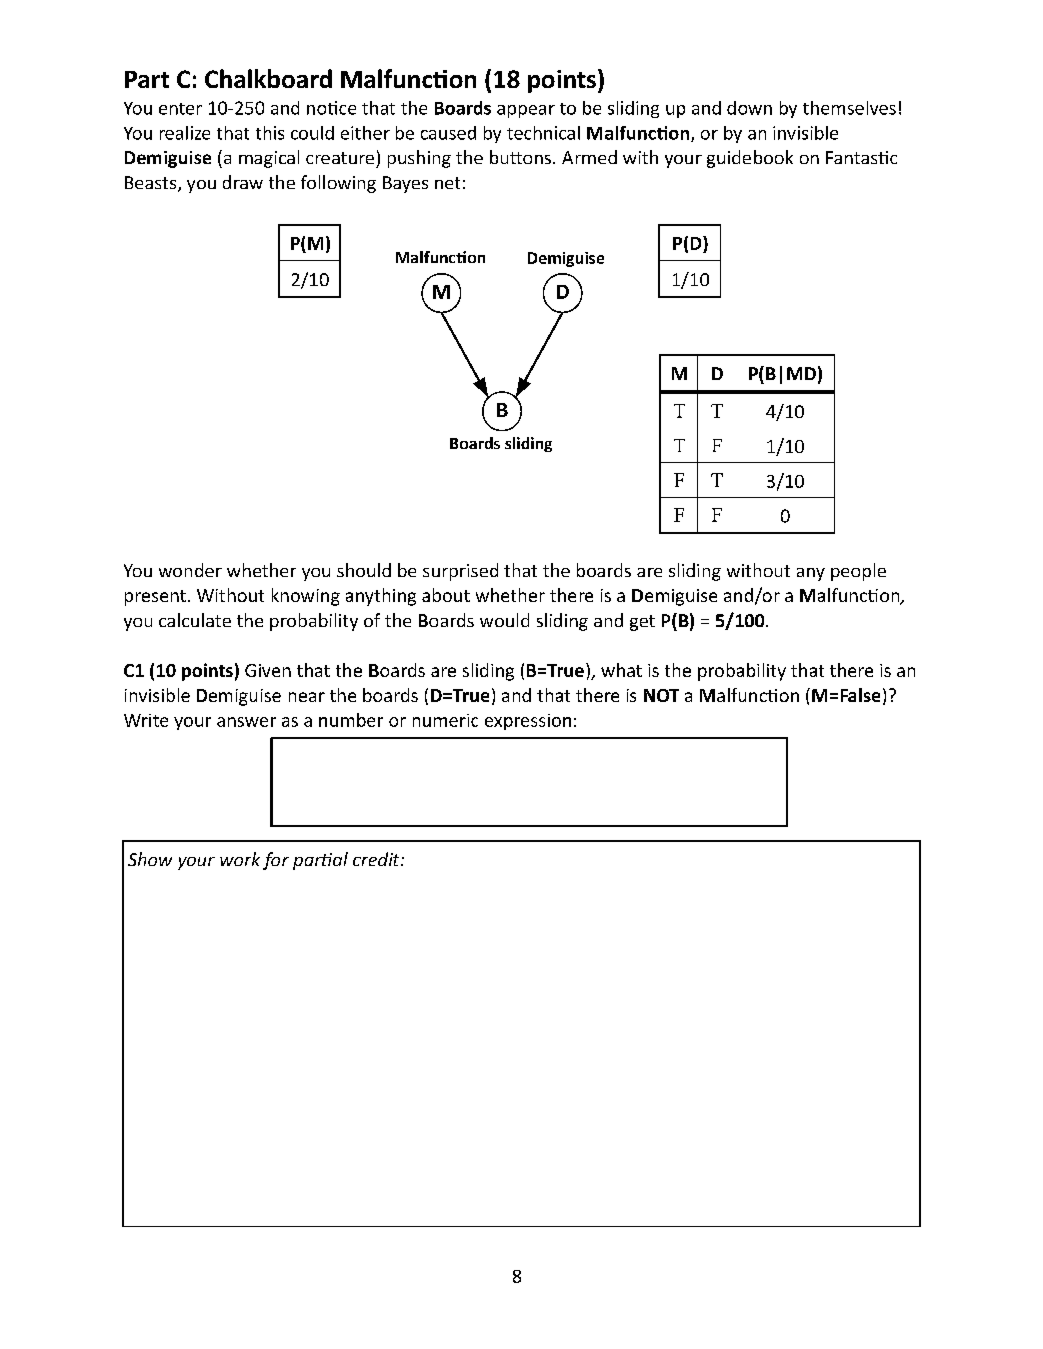 The image size is (1043, 1349). I want to click on people, so click(858, 572).
